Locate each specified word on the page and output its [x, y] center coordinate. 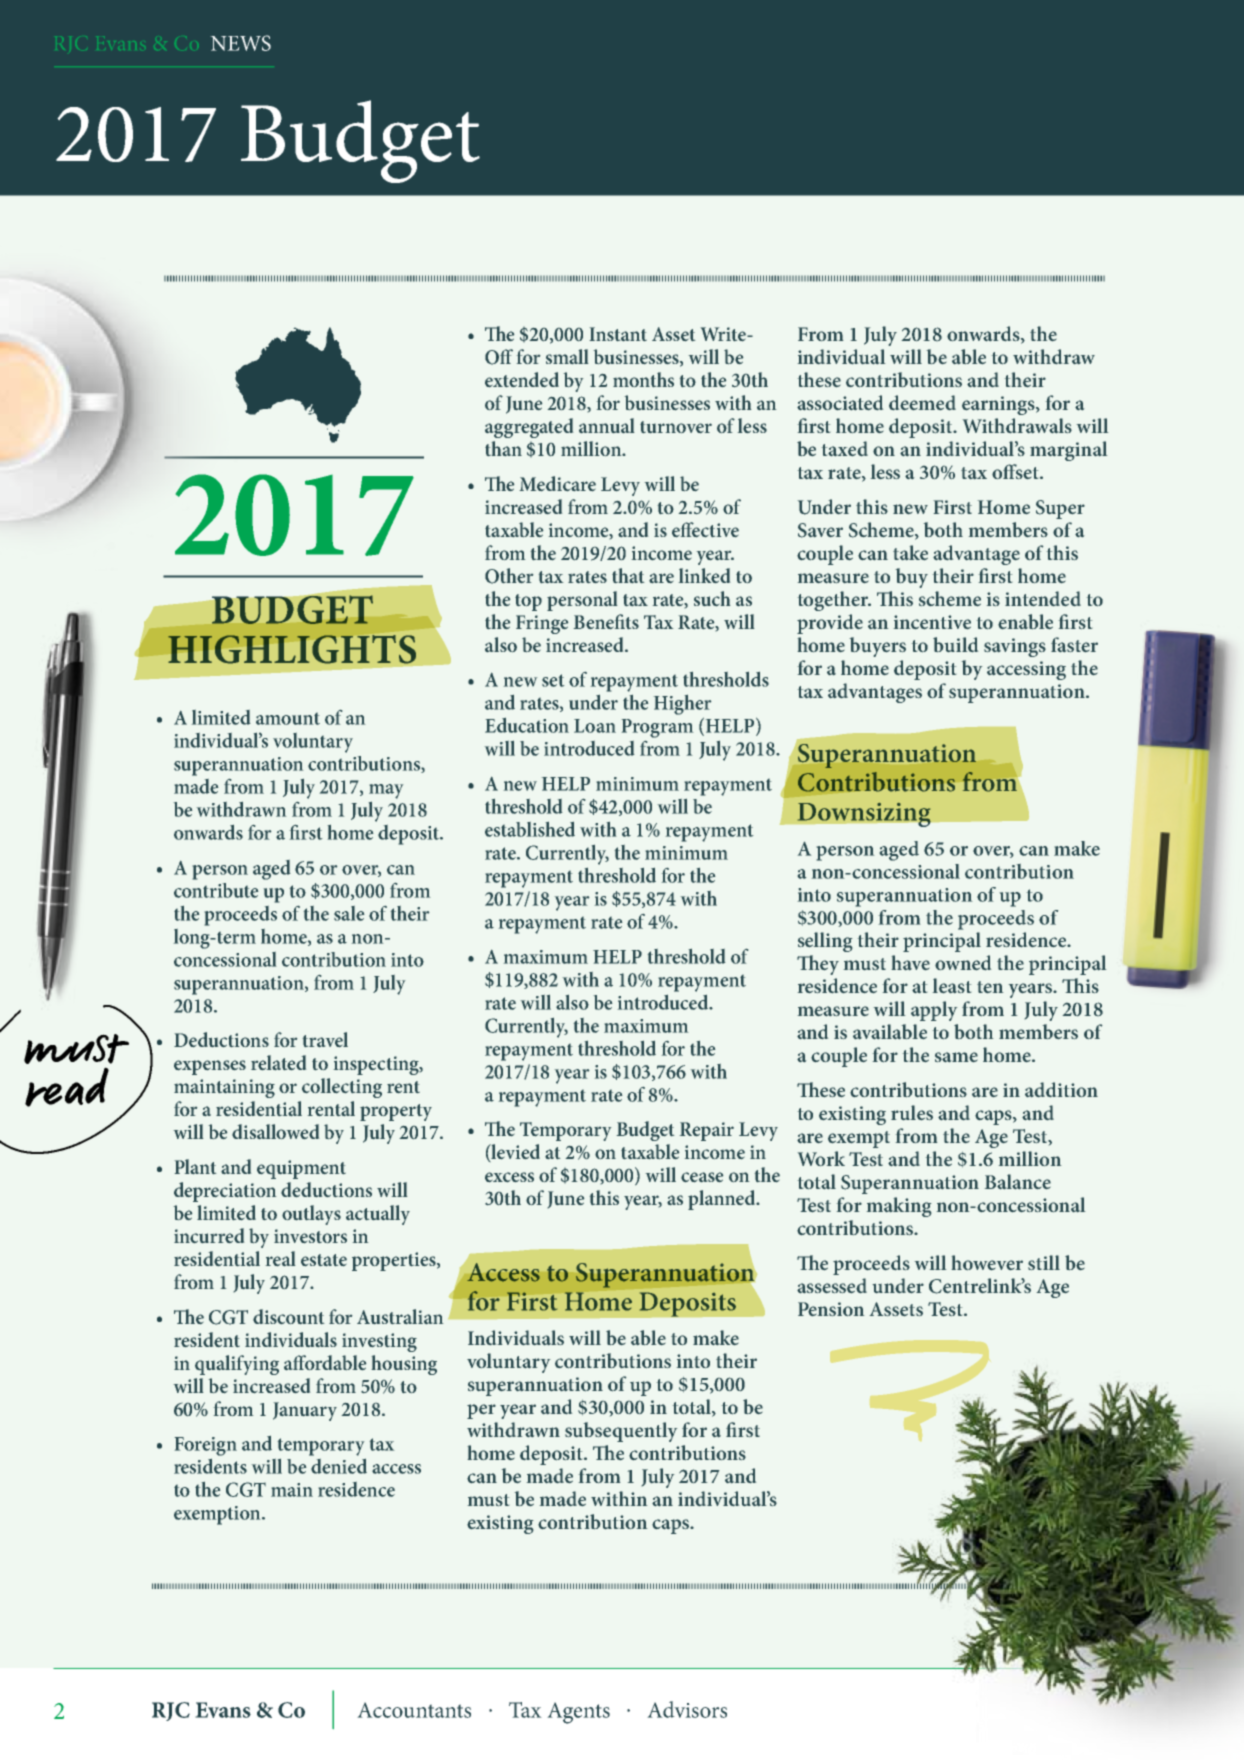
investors [310, 1236]
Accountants [414, 1710]
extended [522, 379]
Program [657, 728]
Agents [578, 1713]
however [987, 1262]
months [643, 379]
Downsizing [864, 814]
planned [723, 1200]
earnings [999, 405]
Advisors [687, 1709]
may [386, 791]
